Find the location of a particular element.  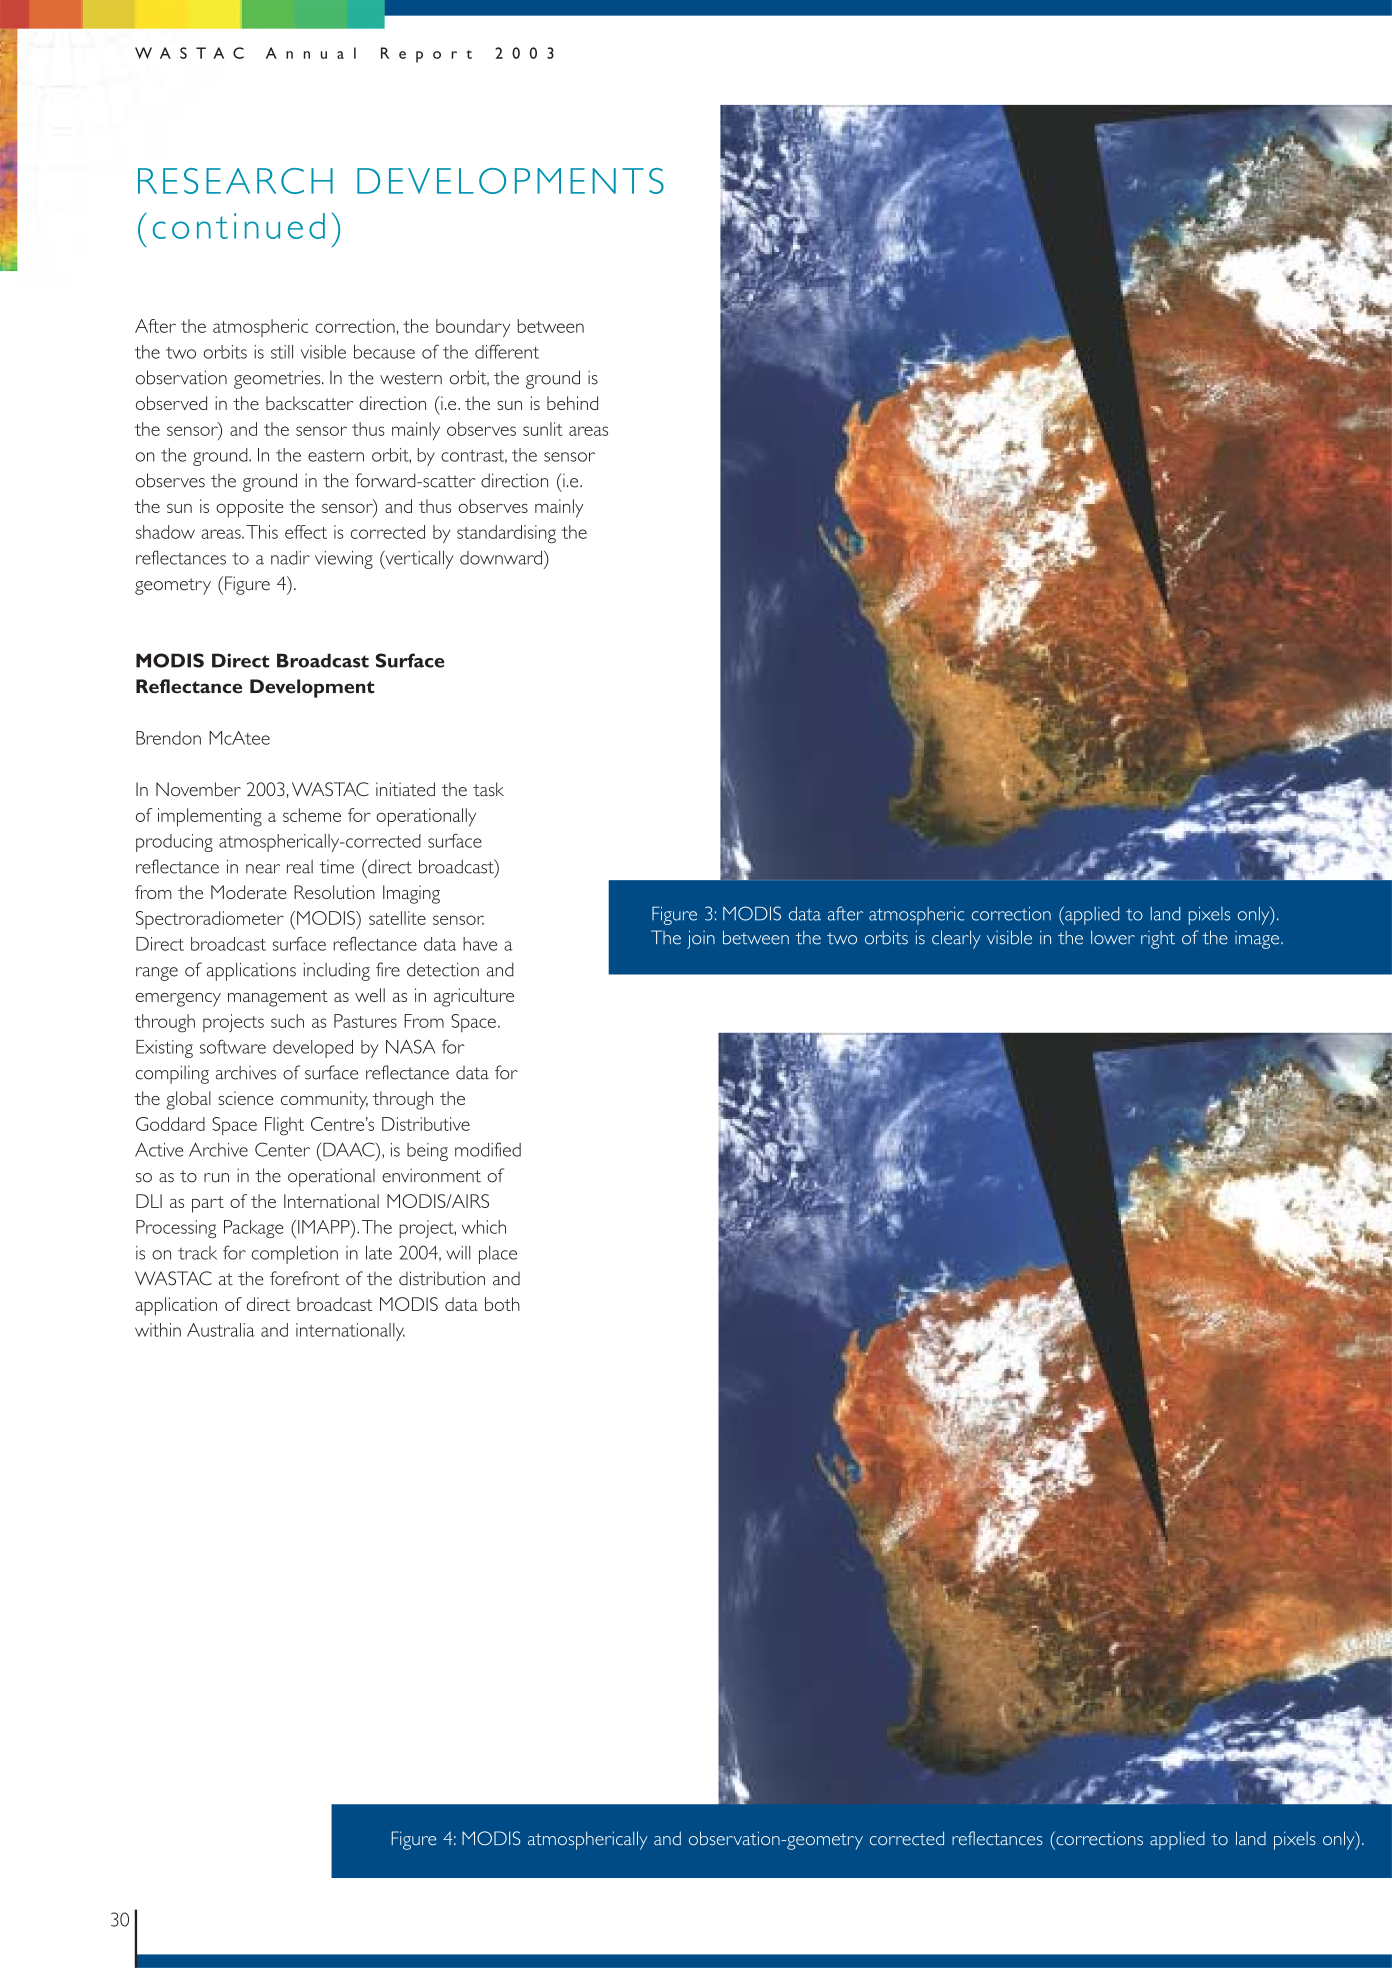

November is located at coordinates (198, 789).
